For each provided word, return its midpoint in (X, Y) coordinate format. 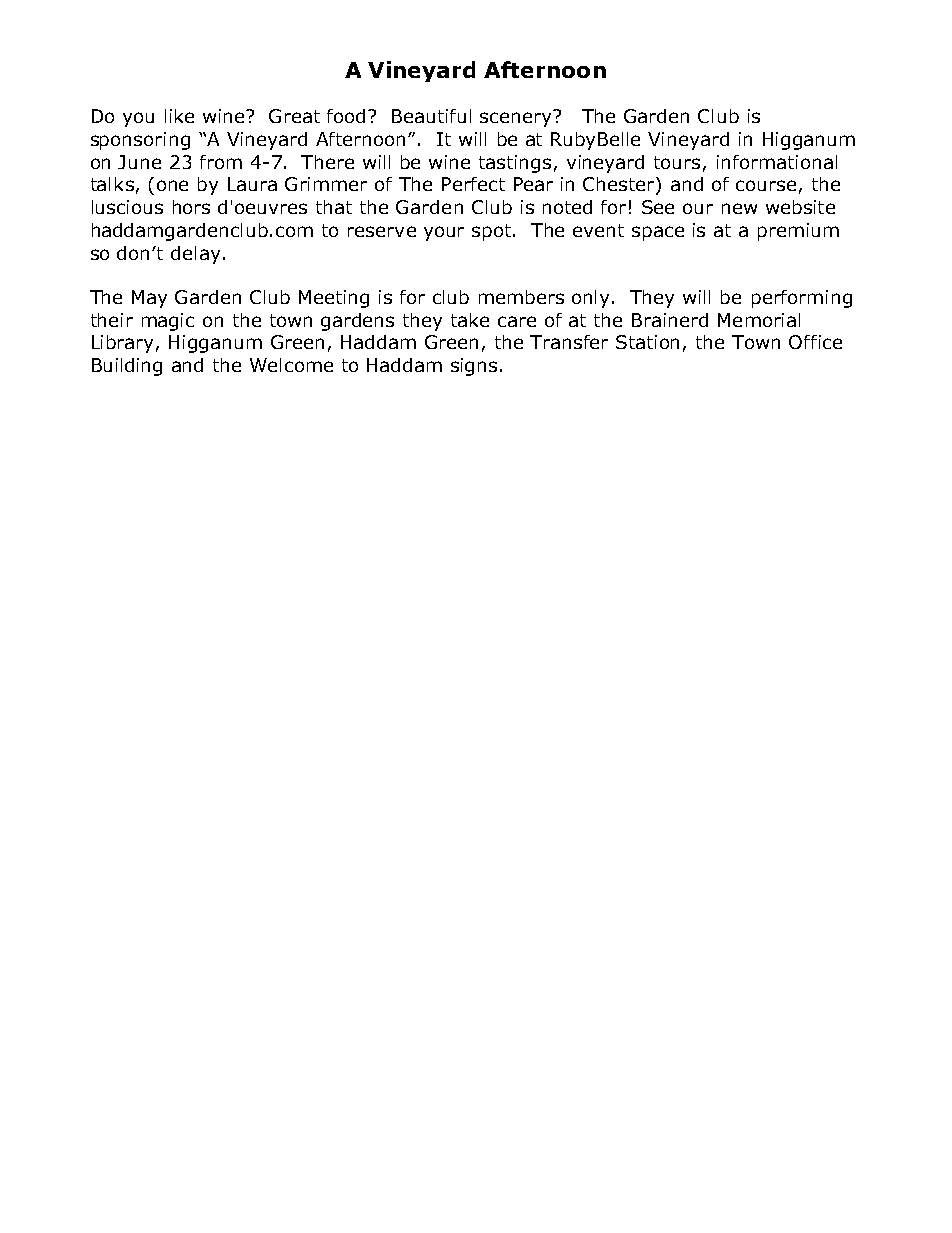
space (658, 233)
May (149, 299)
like (179, 116)
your (444, 233)
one (172, 185)
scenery (517, 118)
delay (195, 255)
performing (802, 299)
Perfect (473, 184)
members (521, 297)
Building (127, 367)
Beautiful (431, 116)
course (766, 185)
